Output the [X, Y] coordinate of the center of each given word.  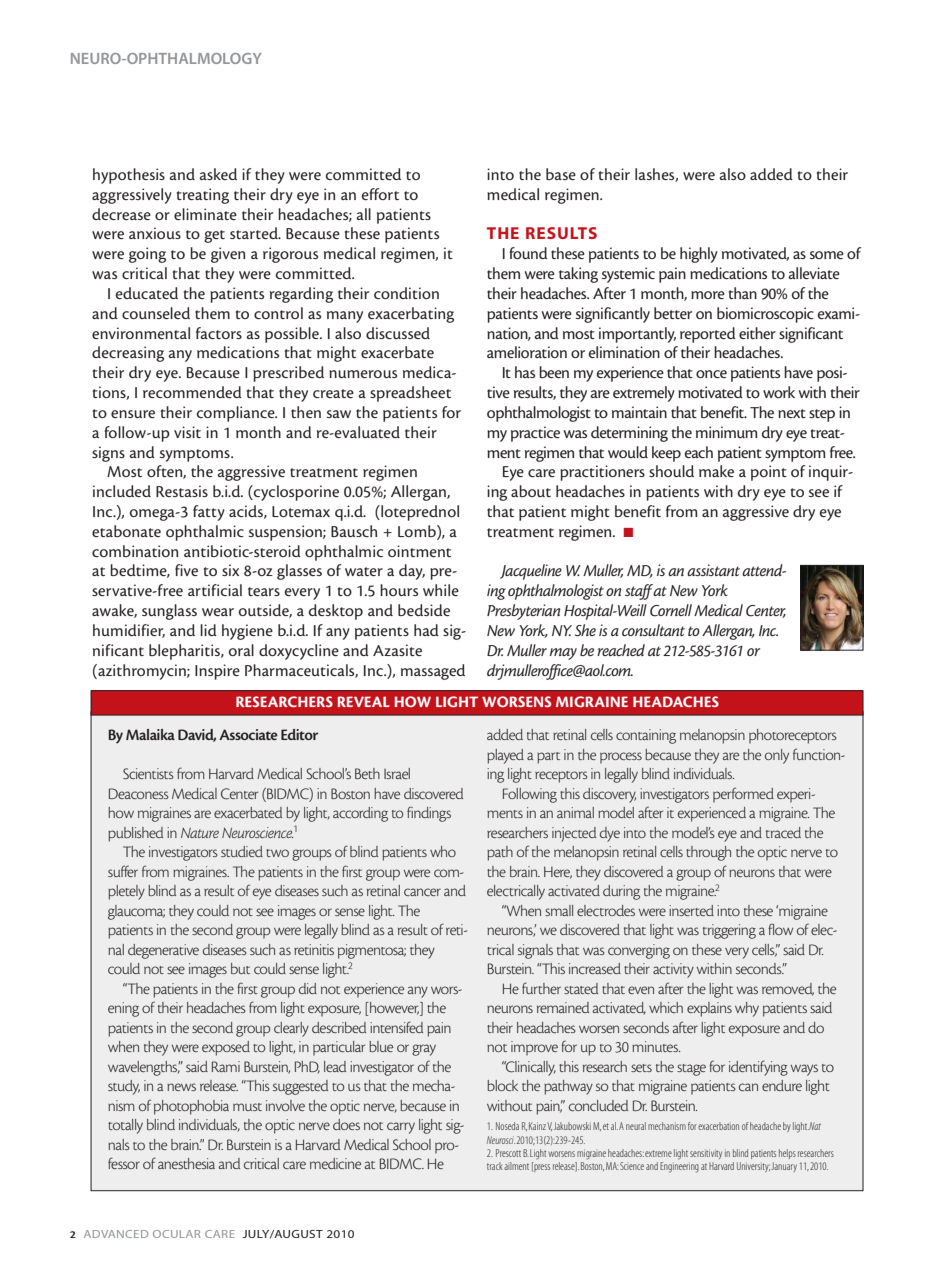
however [394, 1009]
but [240, 968]
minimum [727, 432]
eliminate [205, 214]
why [747, 1009]
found [528, 253]
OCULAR [176, 1234]
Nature [200, 833]
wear [218, 612]
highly [699, 255]
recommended [192, 392]
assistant [715, 570]
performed [743, 795]
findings [429, 814]
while [441, 590]
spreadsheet [410, 394]
